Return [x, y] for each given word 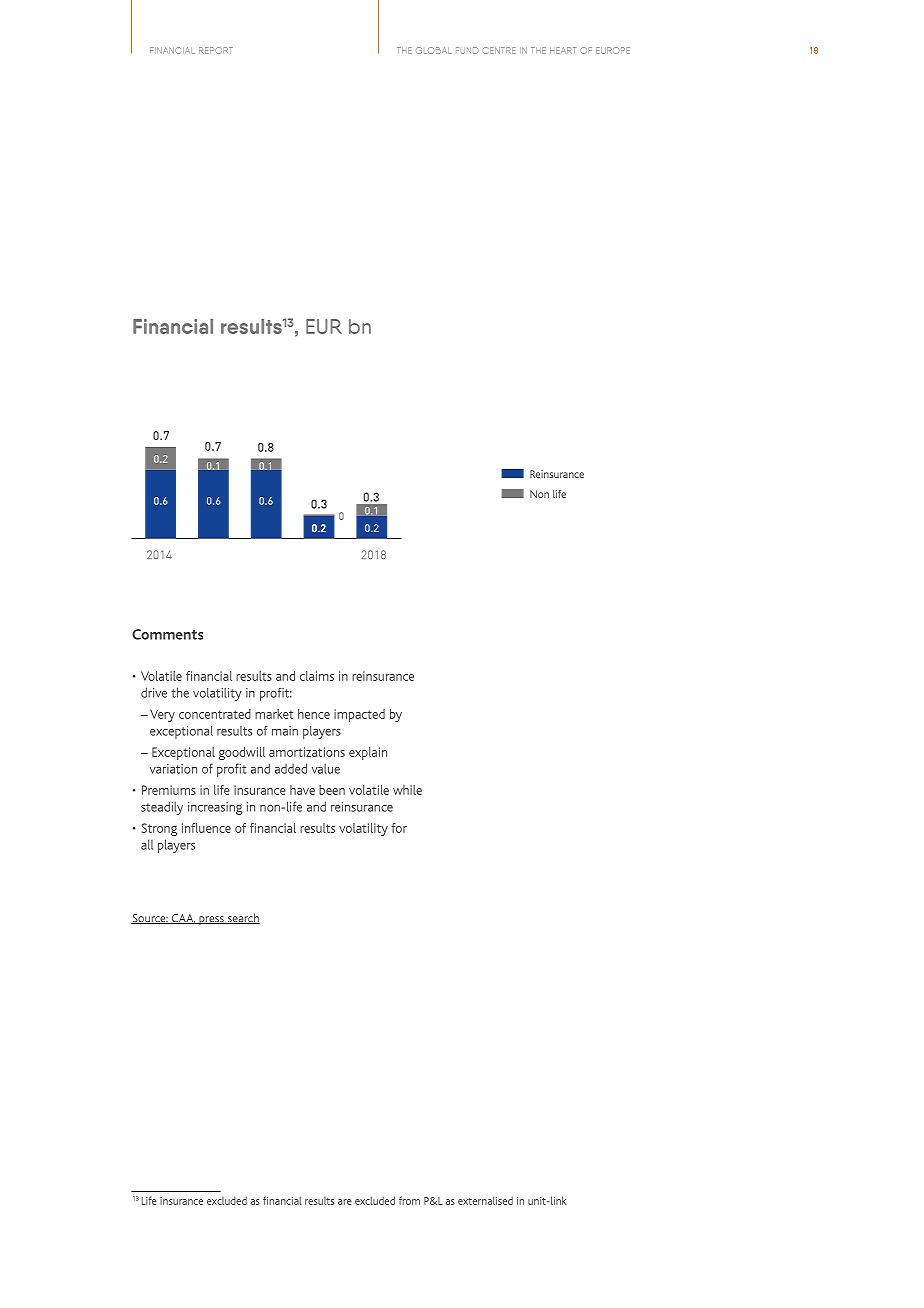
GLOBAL [434, 50]
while [407, 790]
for [399, 828]
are [345, 1202]
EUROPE [613, 50]
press [211, 920]
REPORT [216, 50]
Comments [167, 634]
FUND [467, 50]
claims [317, 676]
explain [368, 753]
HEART [563, 50]
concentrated [215, 714]
